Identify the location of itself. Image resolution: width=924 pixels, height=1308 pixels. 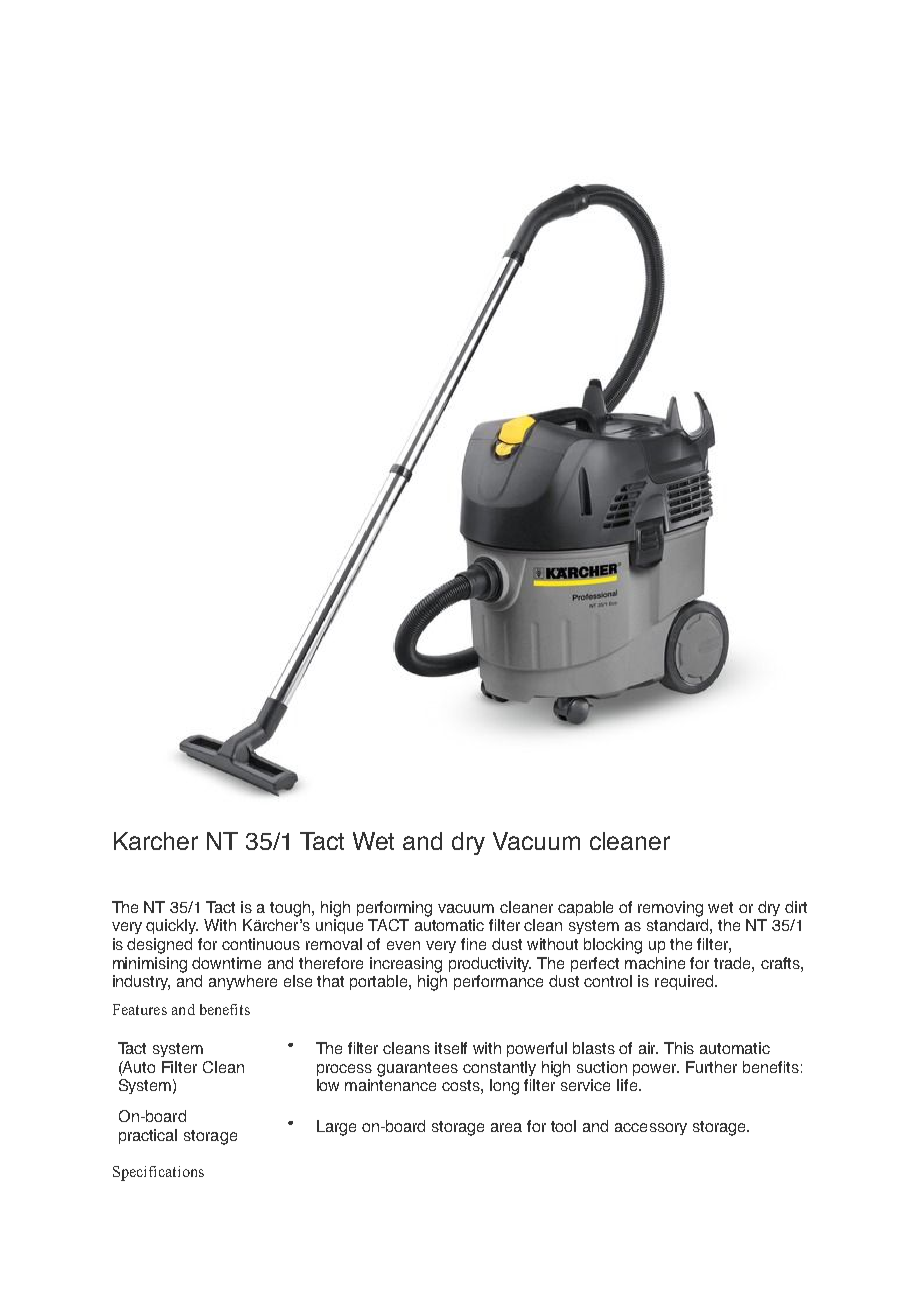
(451, 1048).
